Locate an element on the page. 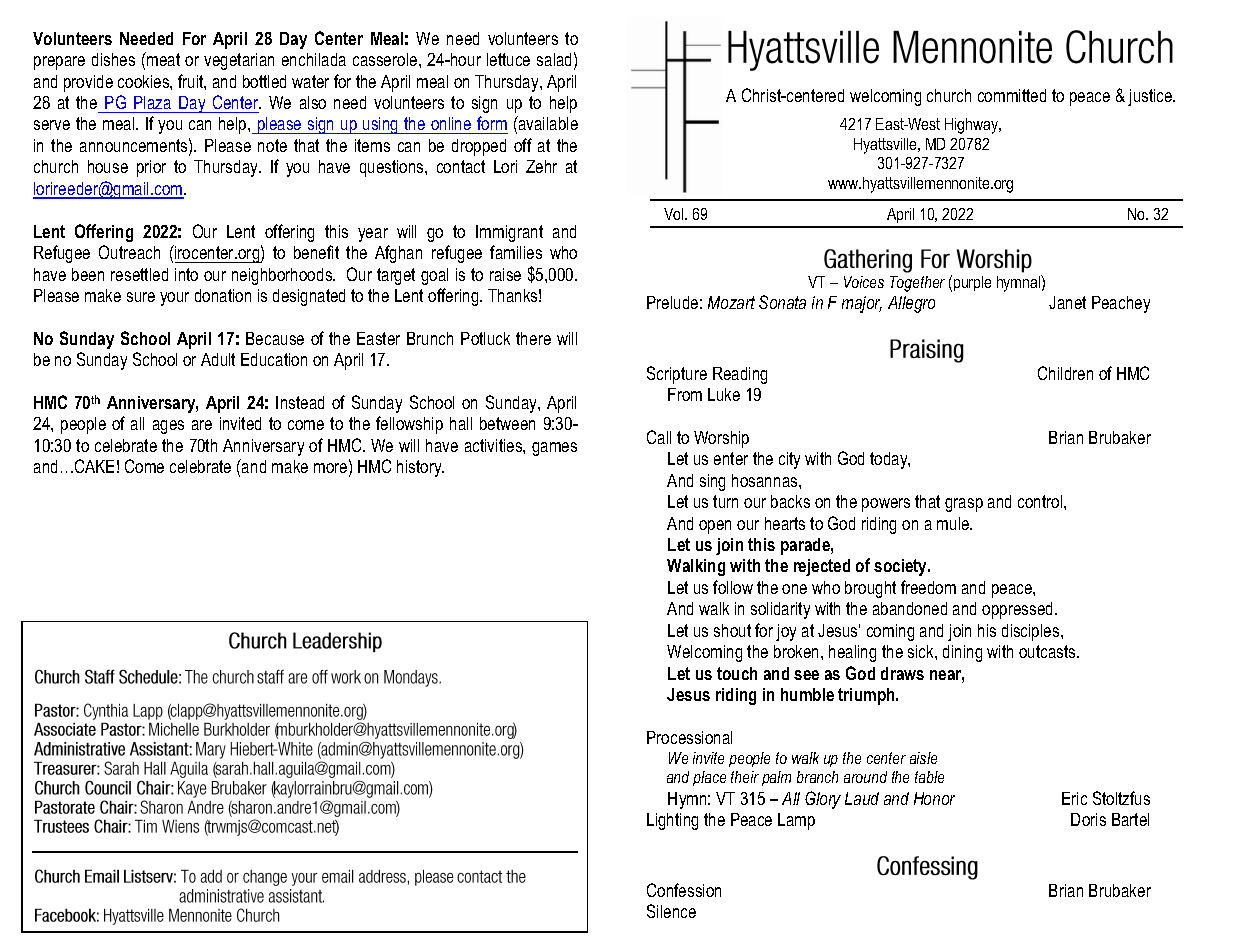 This document has width=1233, height=952. outcasts is located at coordinates (1048, 651).
